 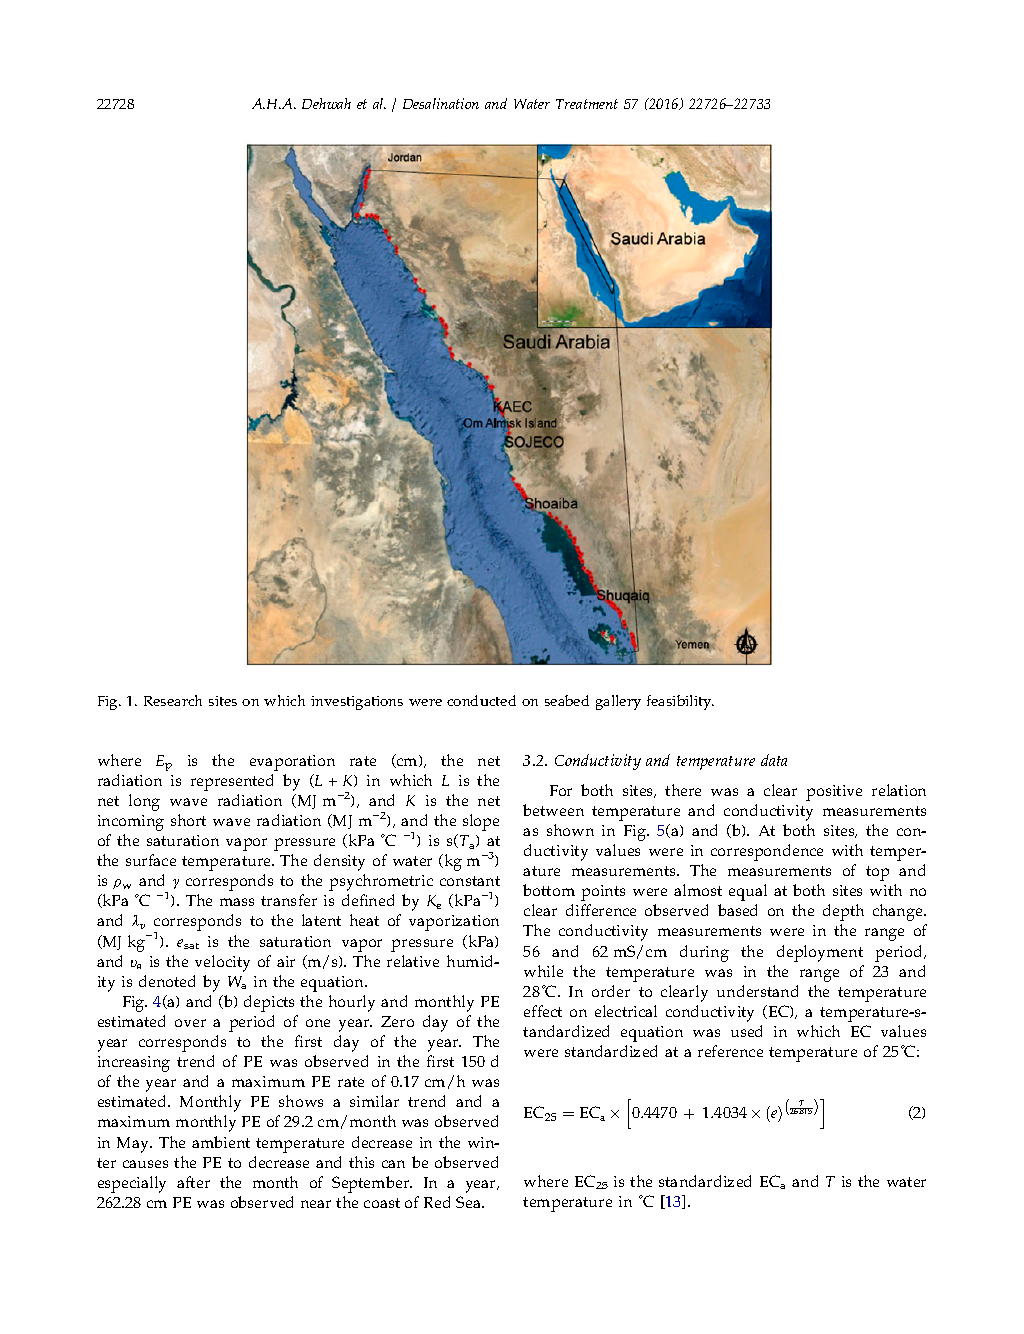 I want to click on after, so click(x=193, y=1182).
